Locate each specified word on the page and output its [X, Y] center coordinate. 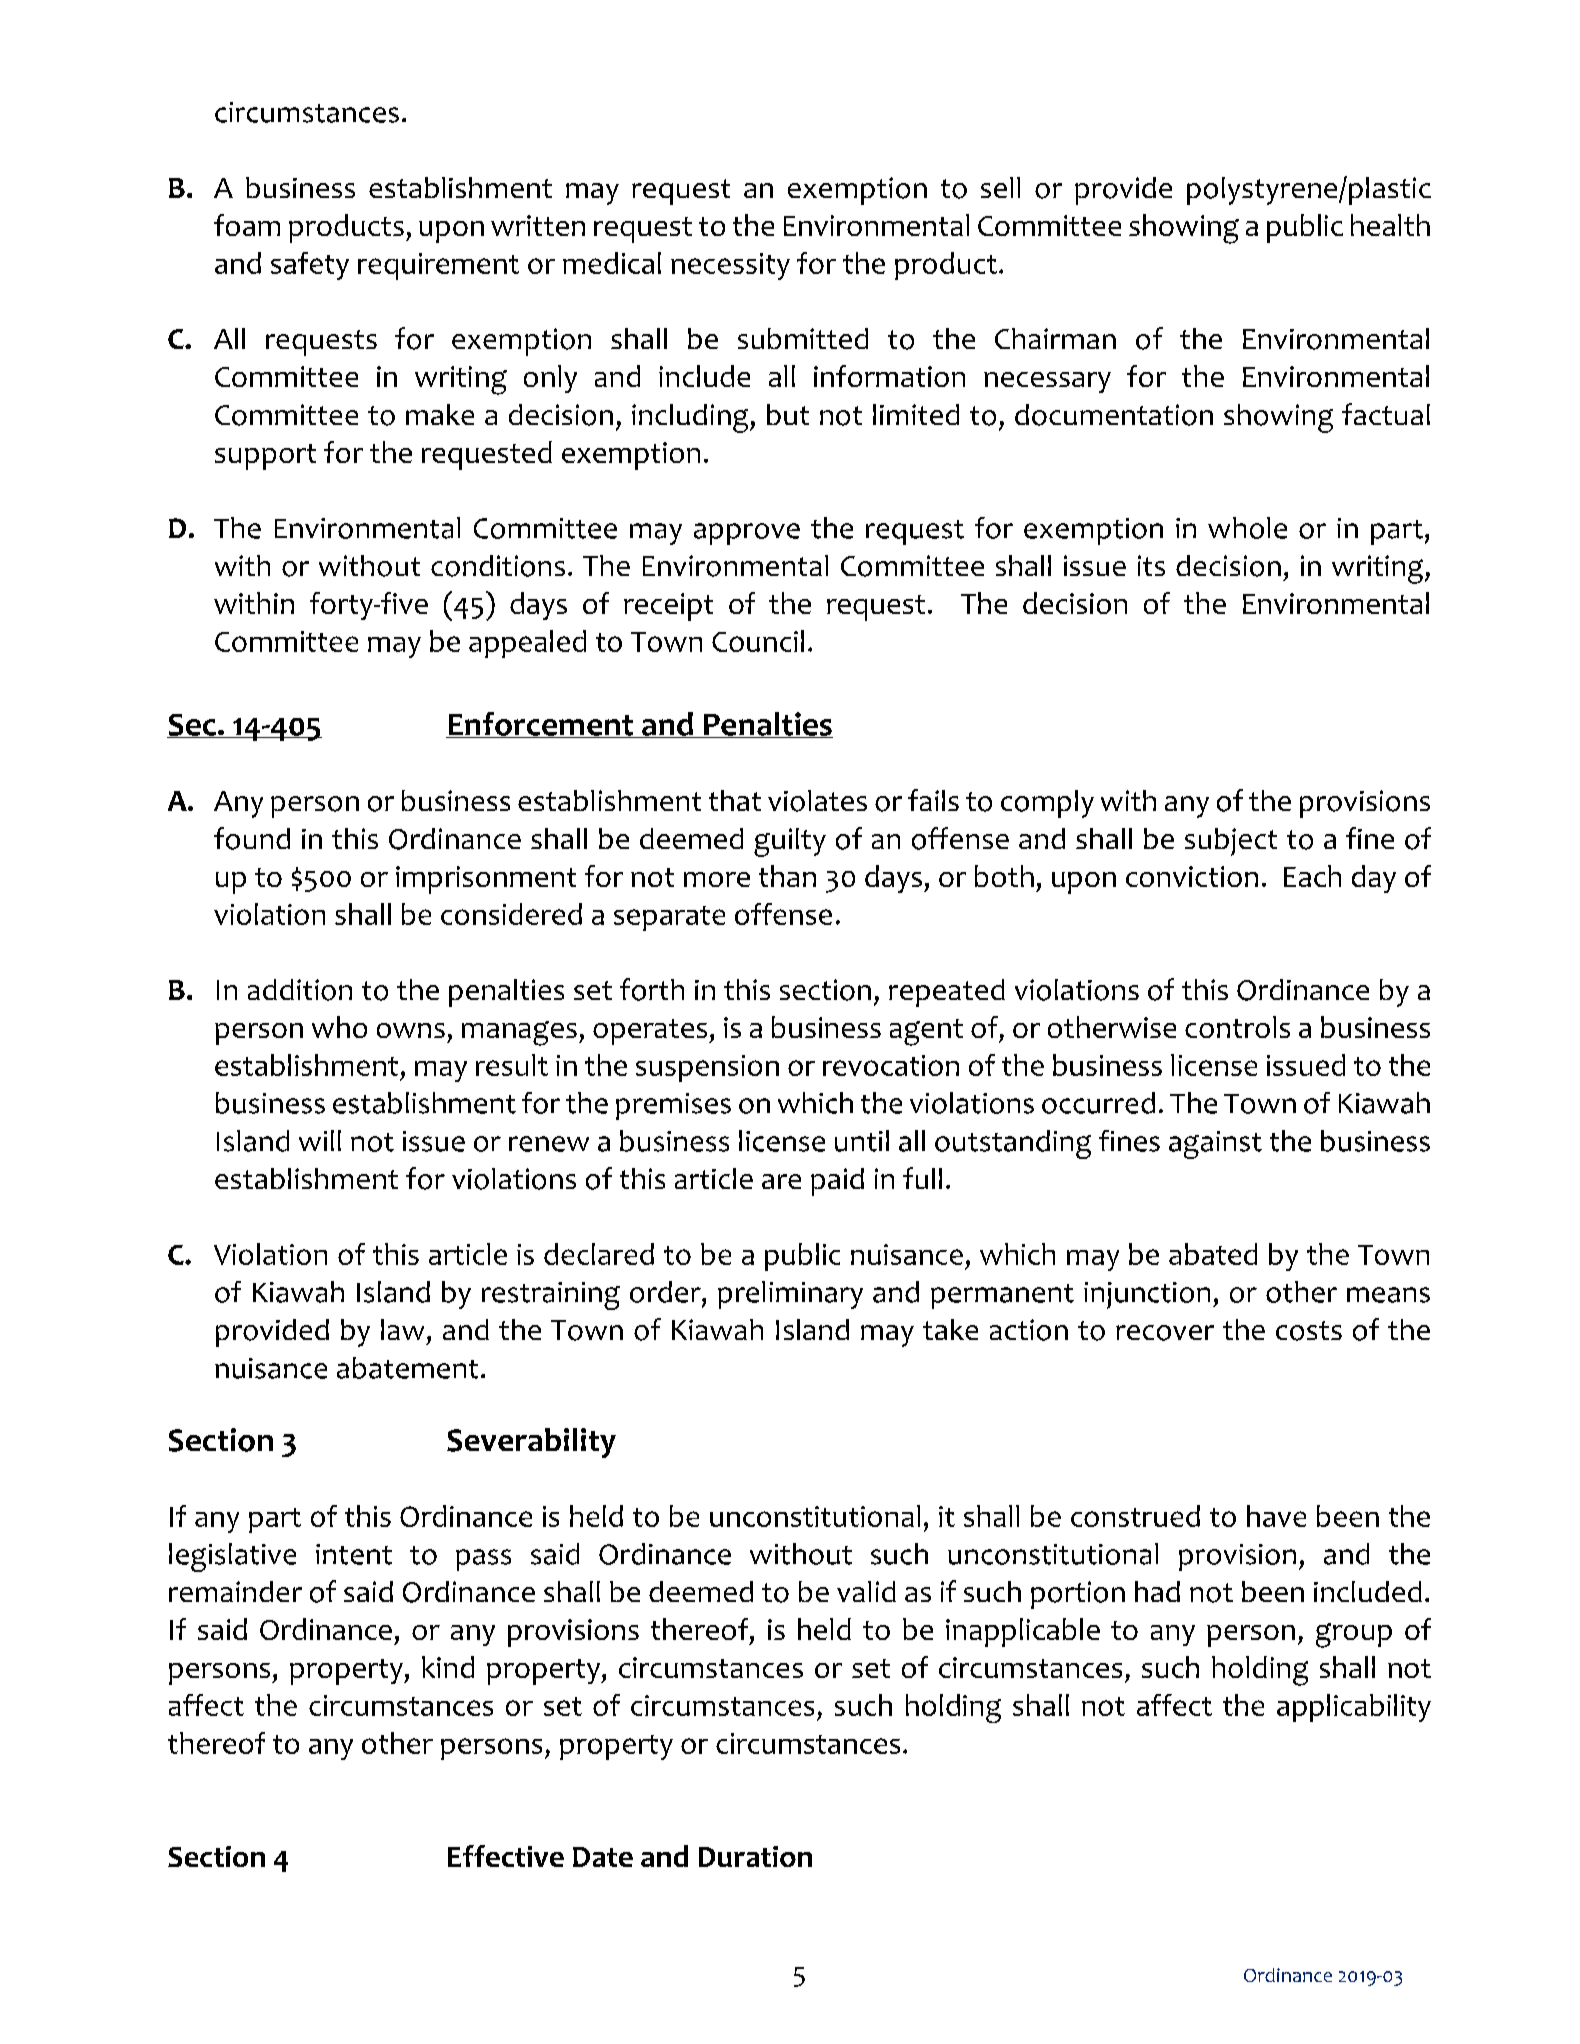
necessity [730, 266]
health [1390, 225]
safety [310, 266]
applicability [1354, 1708]
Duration [755, 1856]
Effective [506, 1856]
